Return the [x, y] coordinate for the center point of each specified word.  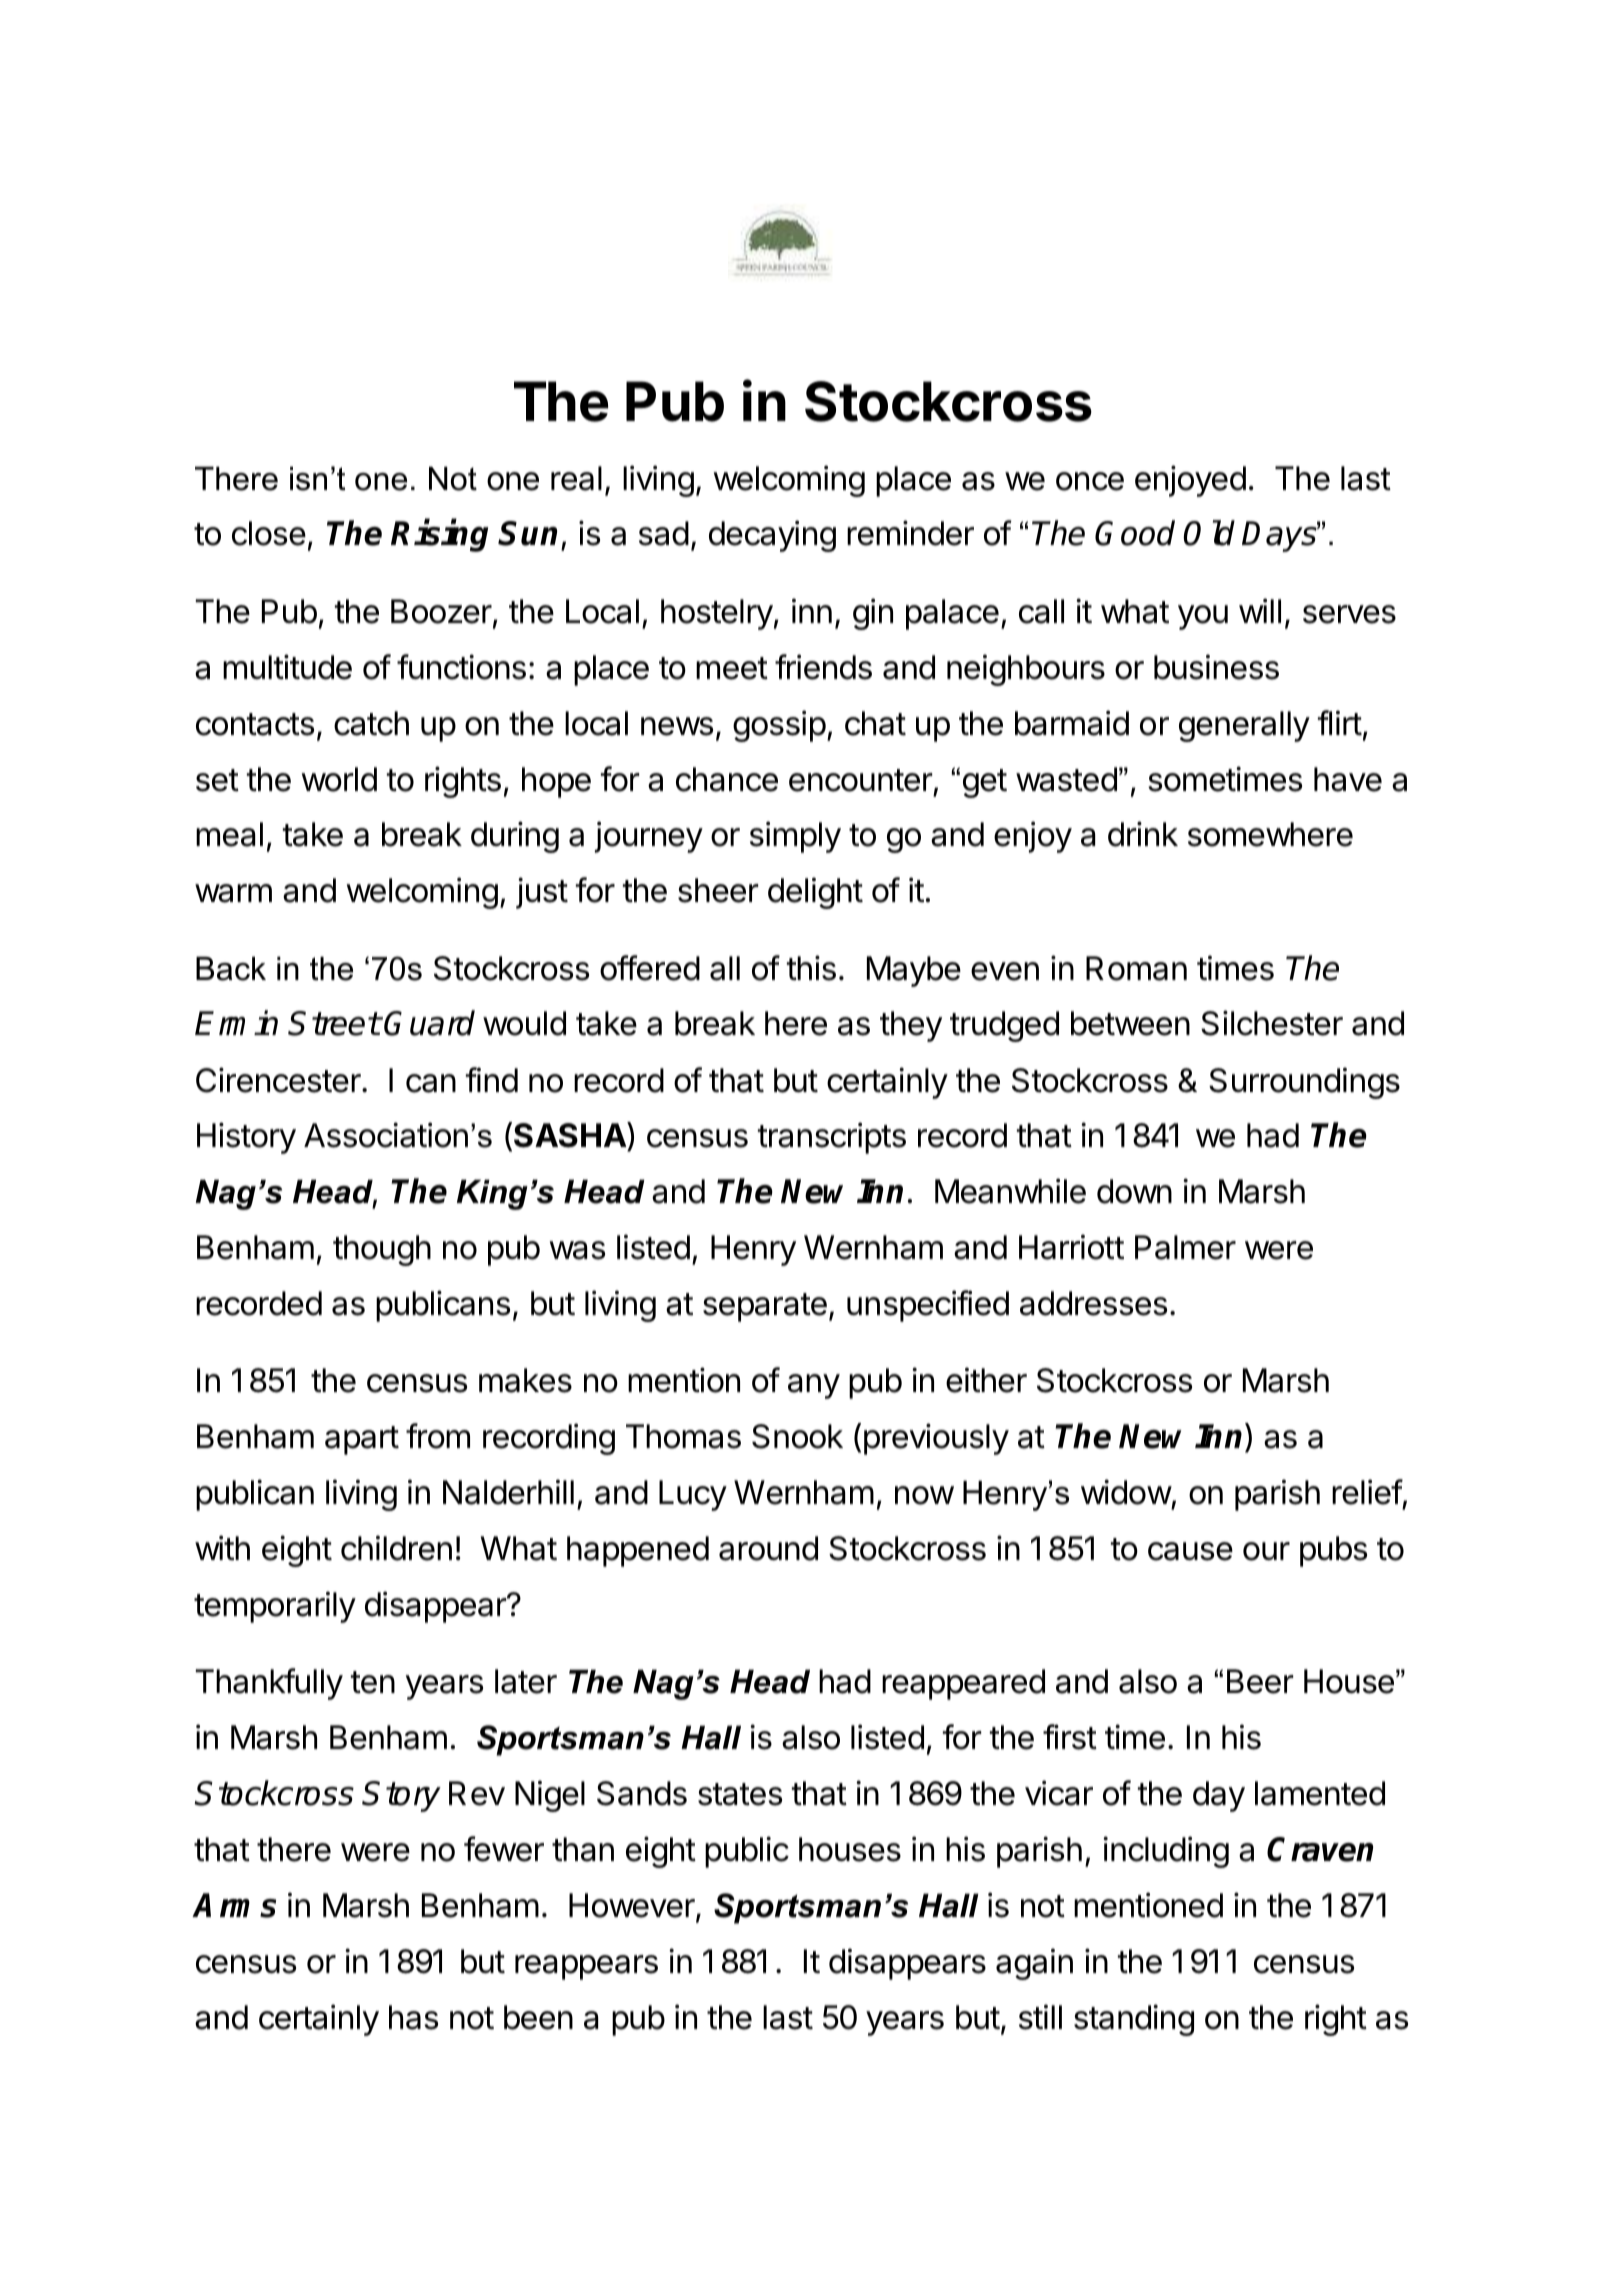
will [1260, 610]
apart [362, 1440]
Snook [797, 1436]
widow [1126, 1492]
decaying [772, 536]
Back [231, 969]
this [811, 968]
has [413, 2017]
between [1130, 1023]
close [269, 533]
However [633, 1906]
